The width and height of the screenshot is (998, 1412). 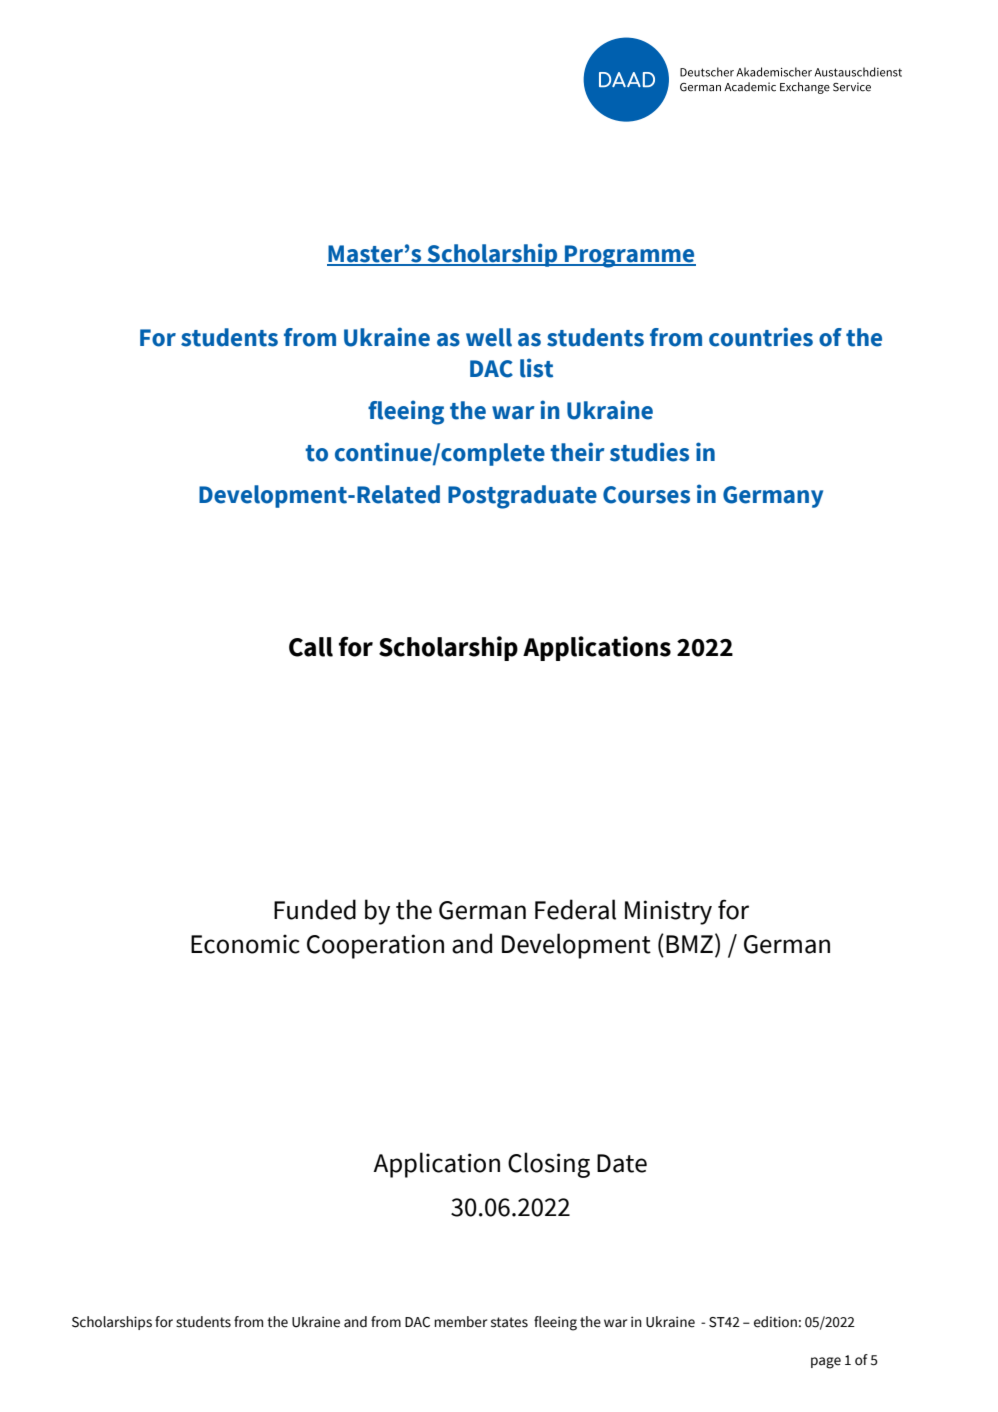 What do you see at coordinates (575, 909) in the screenshot?
I see `Federal` at bounding box center [575, 909].
